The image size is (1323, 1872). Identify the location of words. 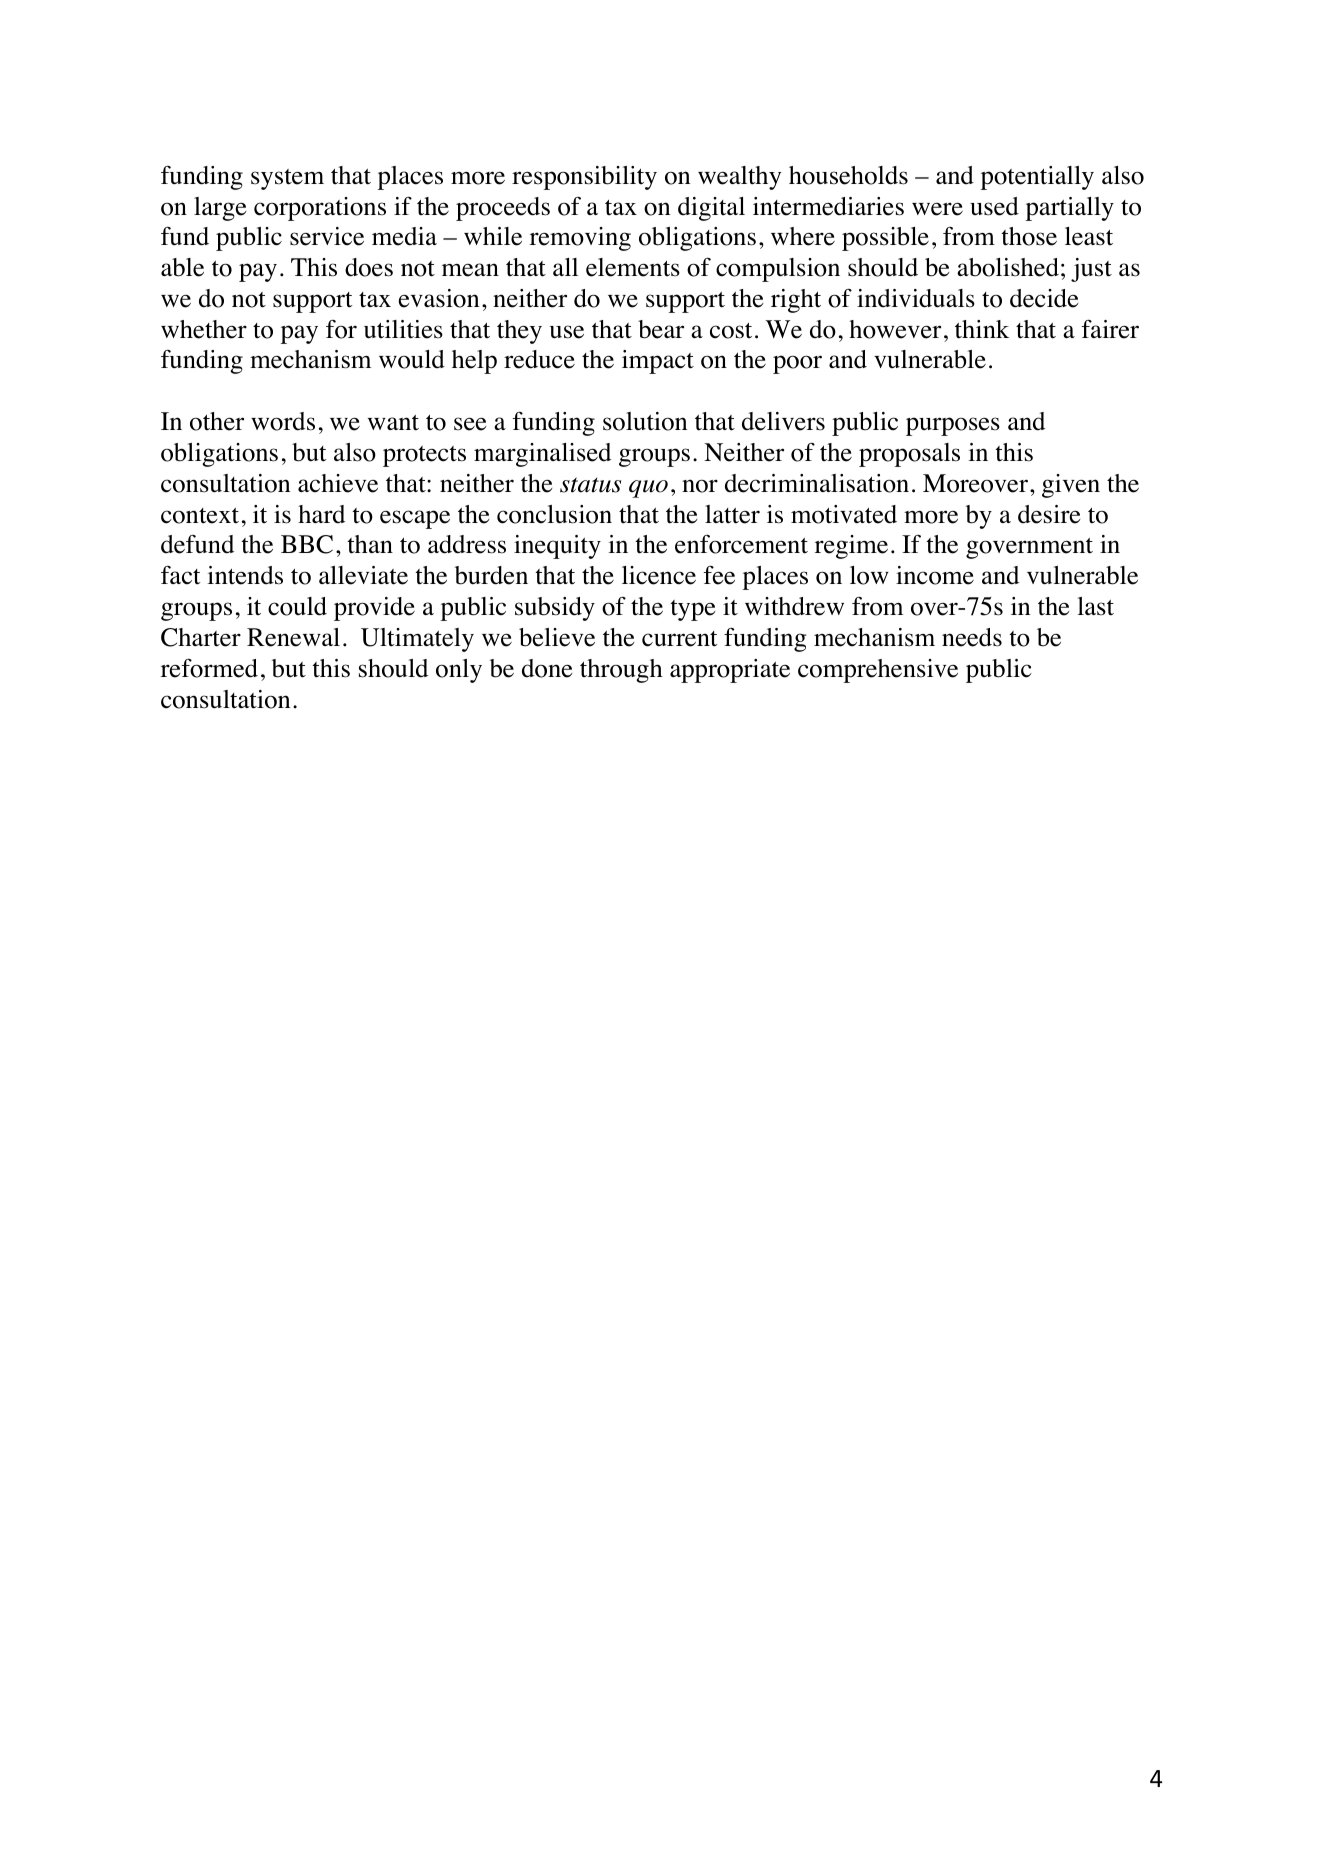
(283, 421).
